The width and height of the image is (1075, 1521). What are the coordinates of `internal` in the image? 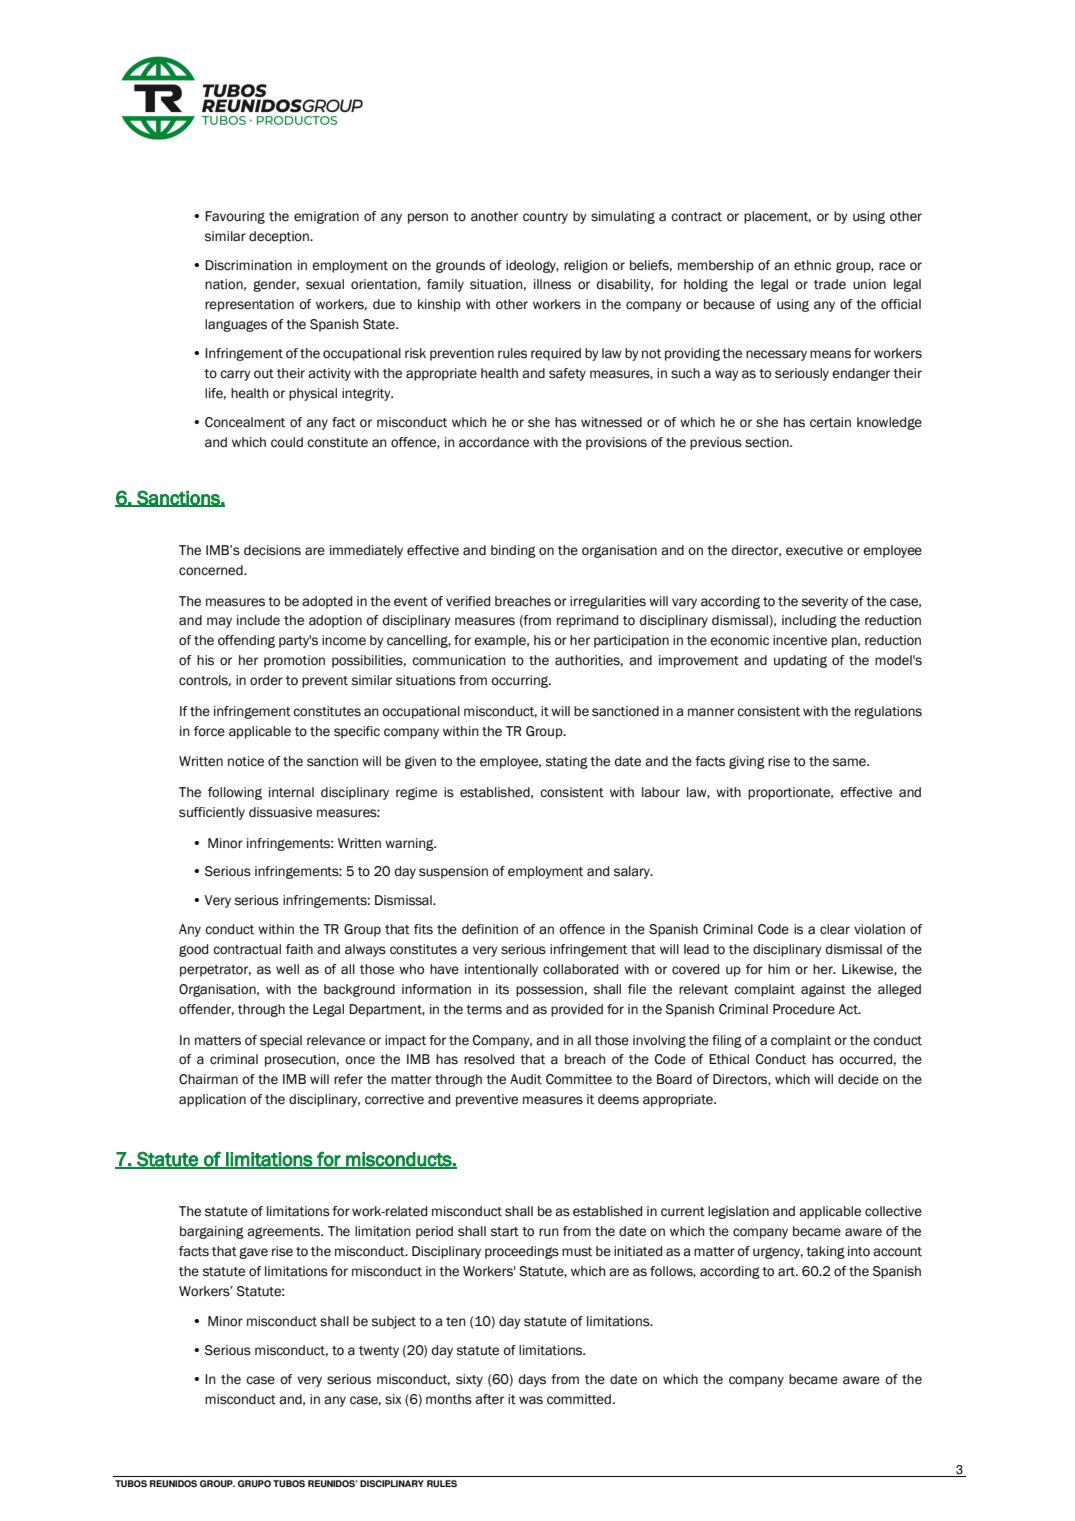 It's located at (291, 792).
